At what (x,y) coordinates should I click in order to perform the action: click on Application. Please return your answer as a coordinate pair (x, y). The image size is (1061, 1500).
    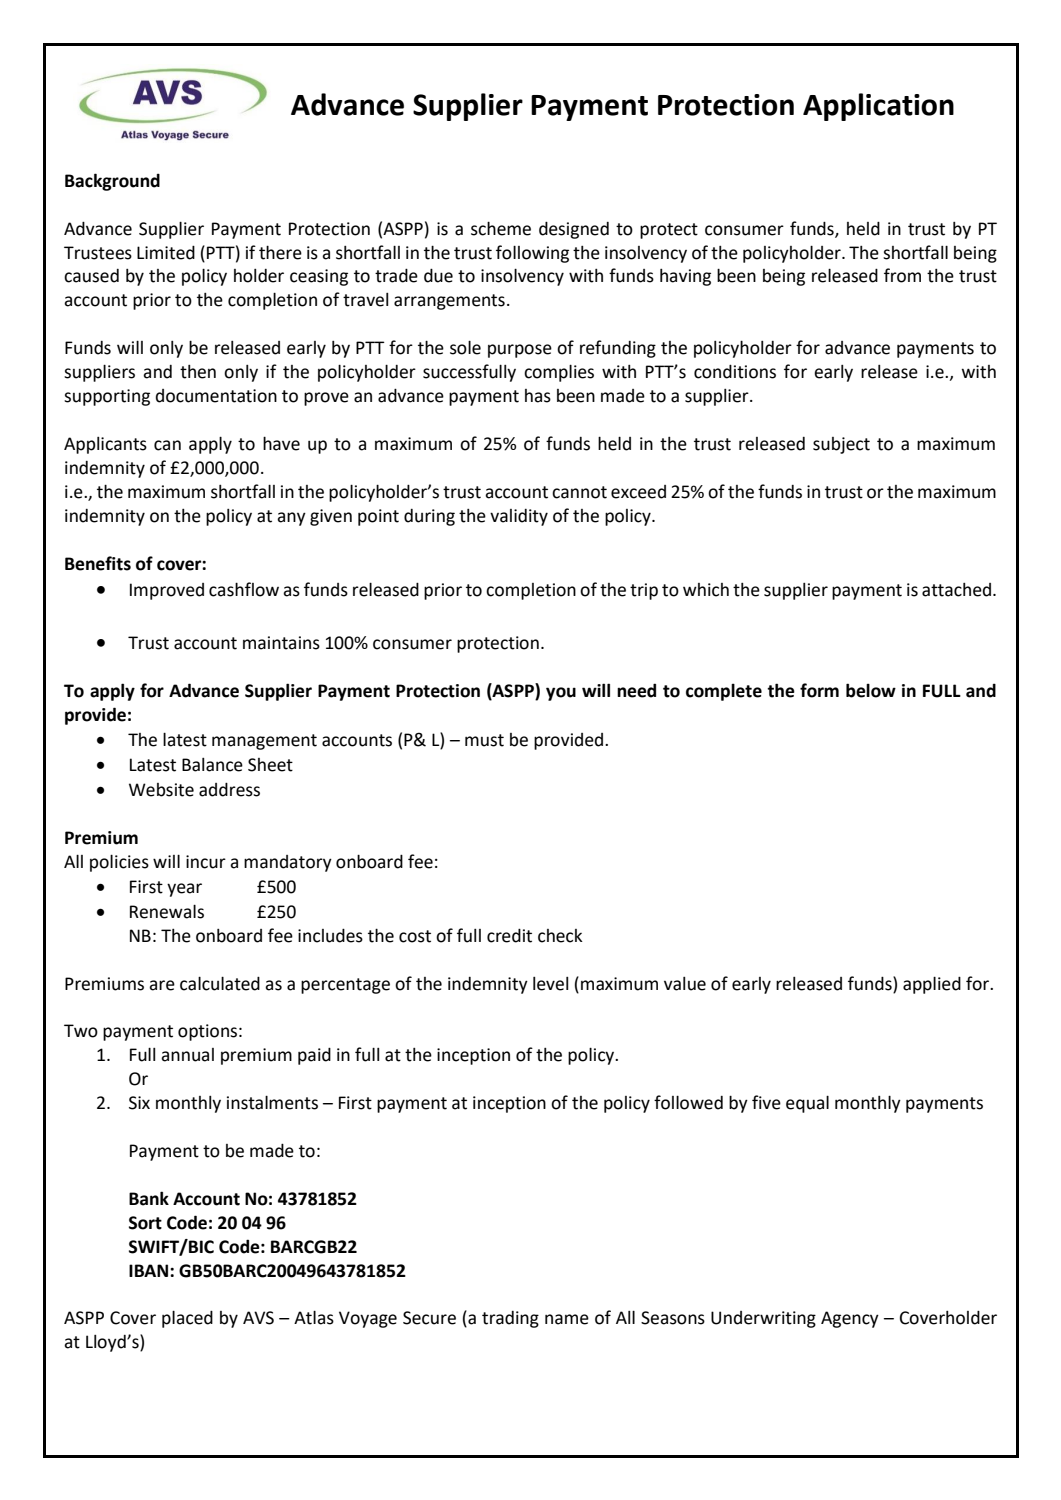
    Looking at the image, I should click on (878, 107).
